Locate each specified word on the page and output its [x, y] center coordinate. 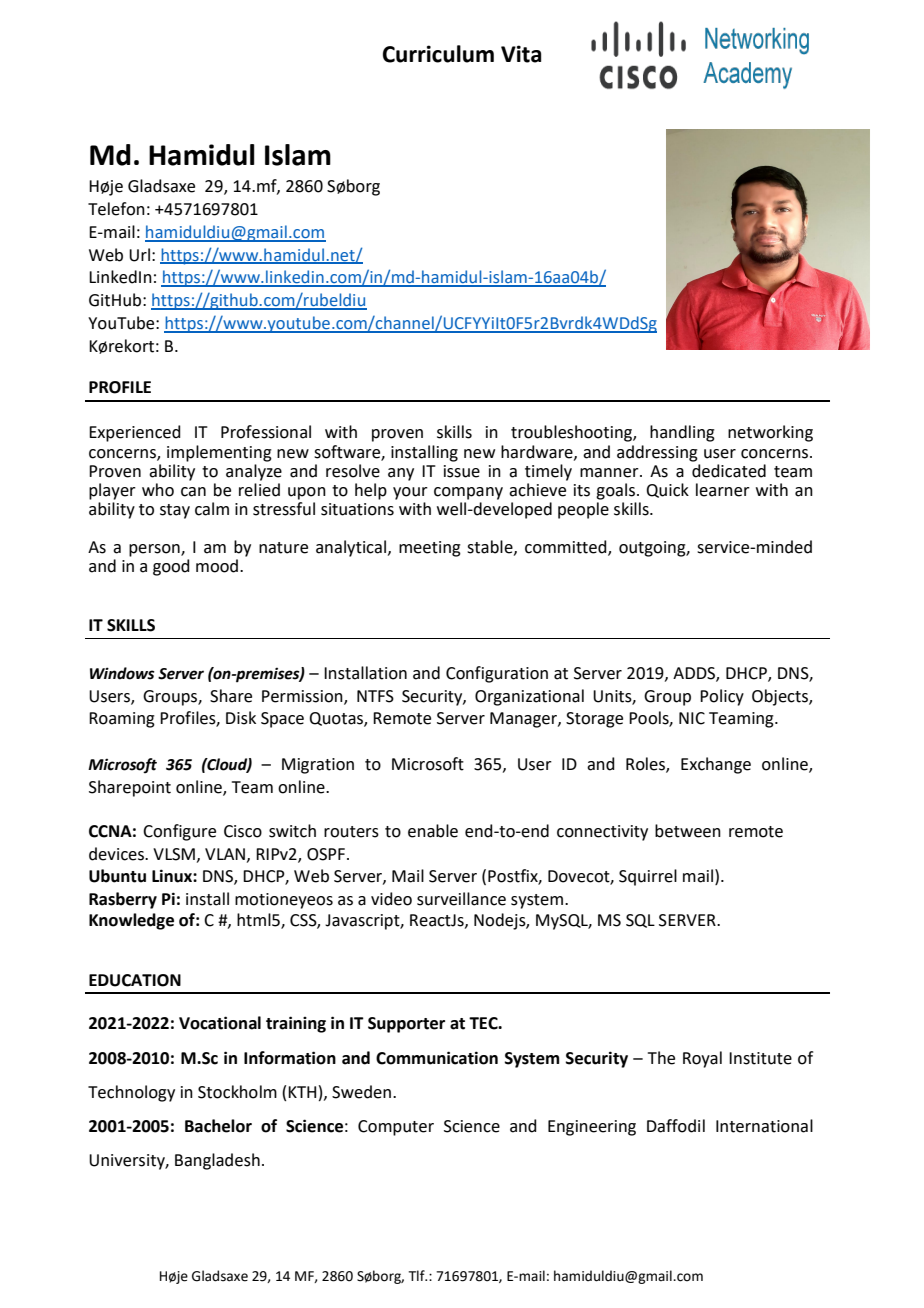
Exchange [716, 765]
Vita [521, 54]
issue [462, 471]
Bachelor [218, 1126]
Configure [179, 832]
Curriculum [438, 54]
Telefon [116, 209]
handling [682, 433]
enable [433, 831]
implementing [219, 453]
